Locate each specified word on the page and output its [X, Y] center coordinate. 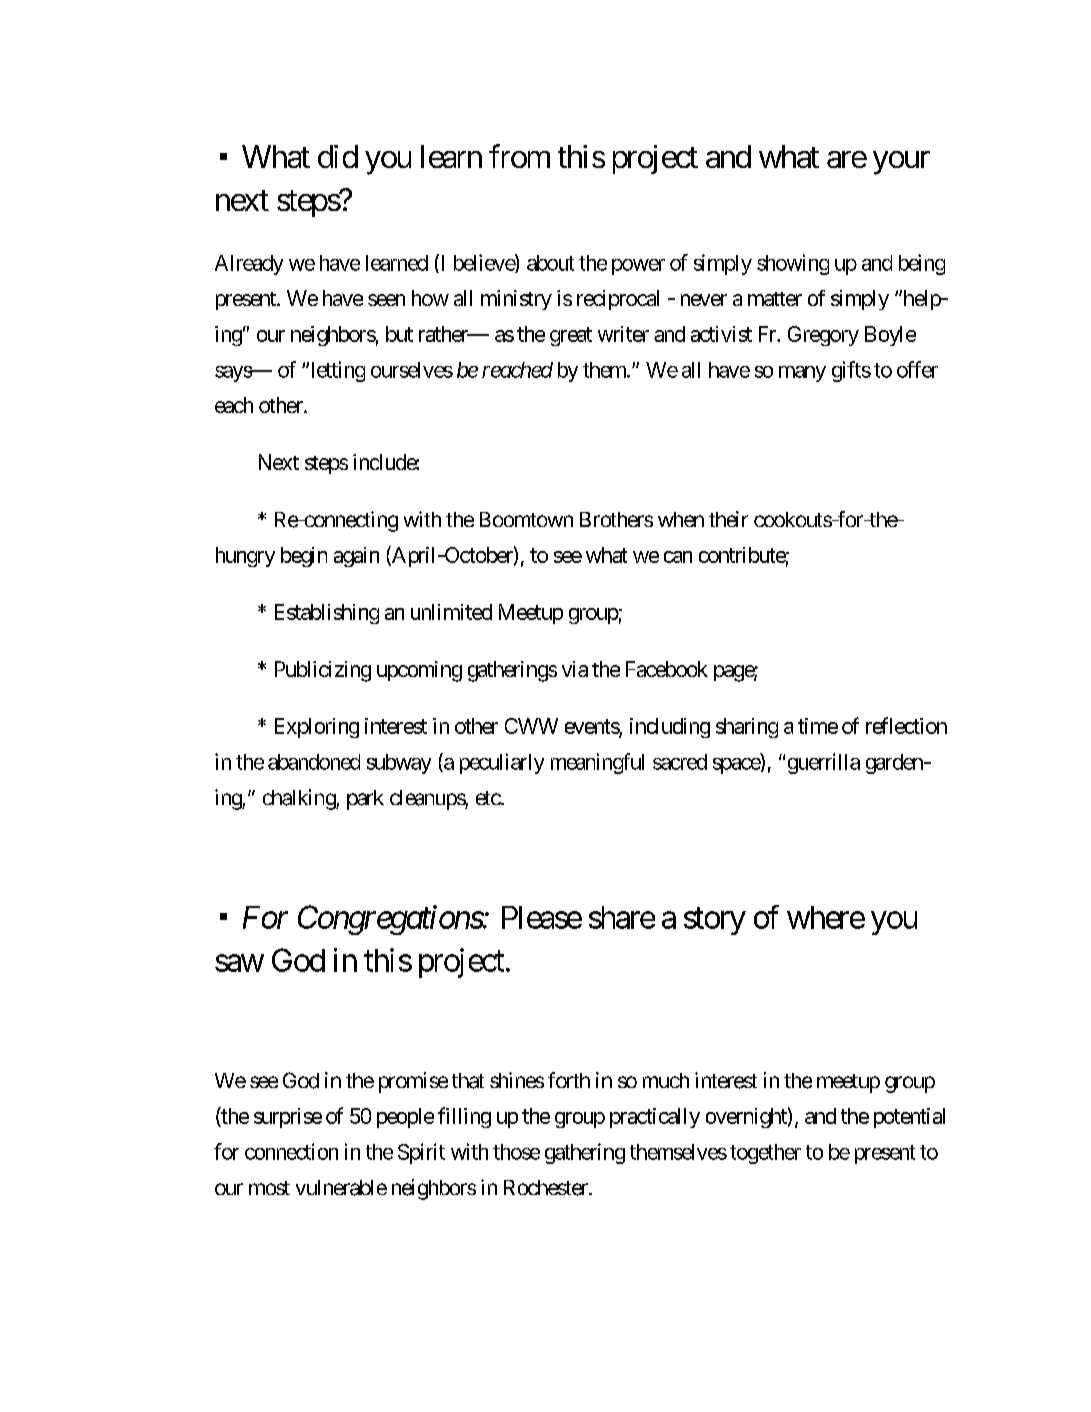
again [356, 557]
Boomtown [526, 519]
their [728, 519]
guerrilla [824, 763]
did [338, 156]
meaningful [597, 763]
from [519, 156]
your [901, 163]
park [365, 800]
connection [291, 1151]
